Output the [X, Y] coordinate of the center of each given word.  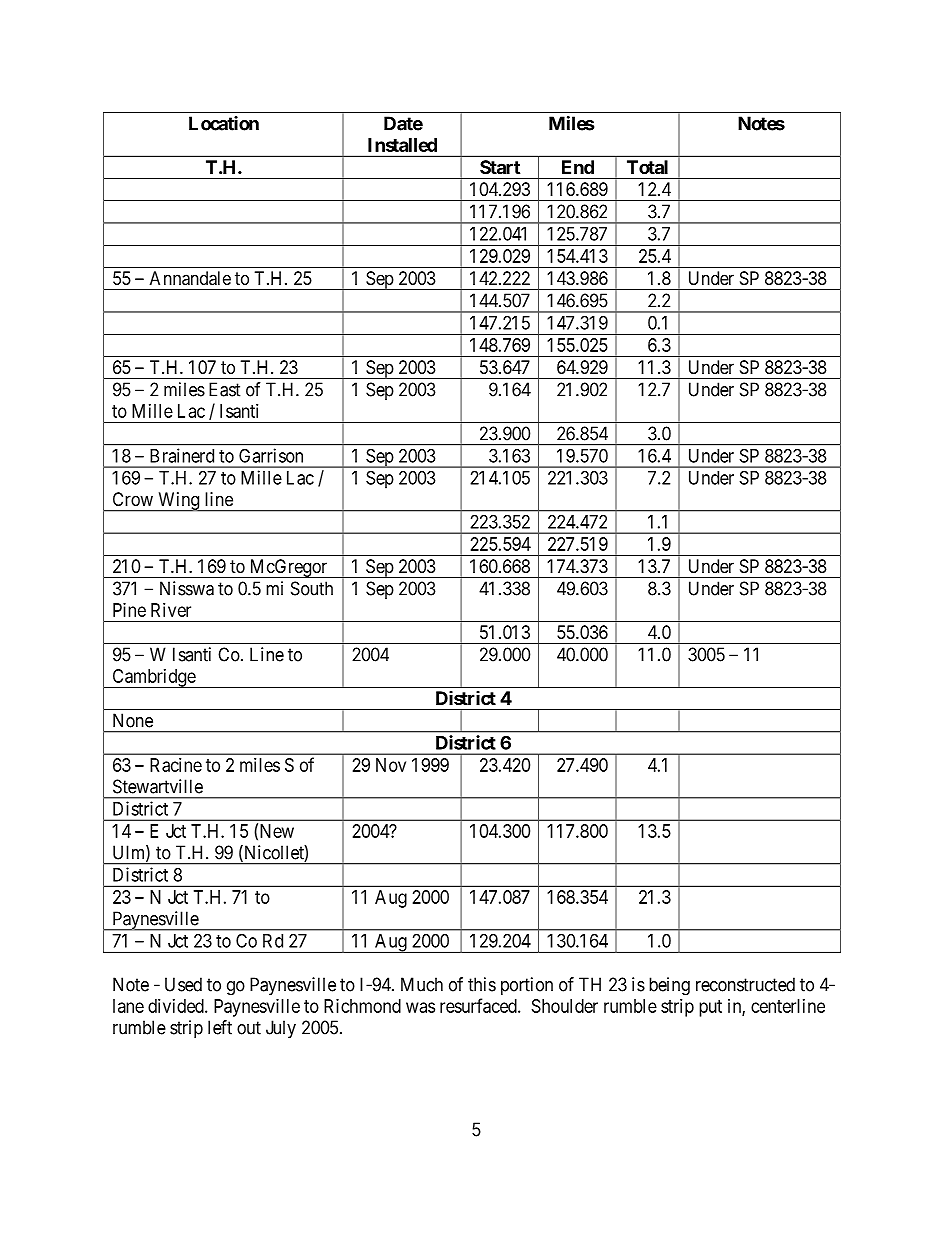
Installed [402, 145]
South [312, 588]
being [669, 986]
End [578, 167]
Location [224, 123]
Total [647, 167]
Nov [391, 765]
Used [183, 984]
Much [422, 984]
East [225, 389]
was [420, 1007]
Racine [176, 765]
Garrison [271, 455]
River [171, 610]
